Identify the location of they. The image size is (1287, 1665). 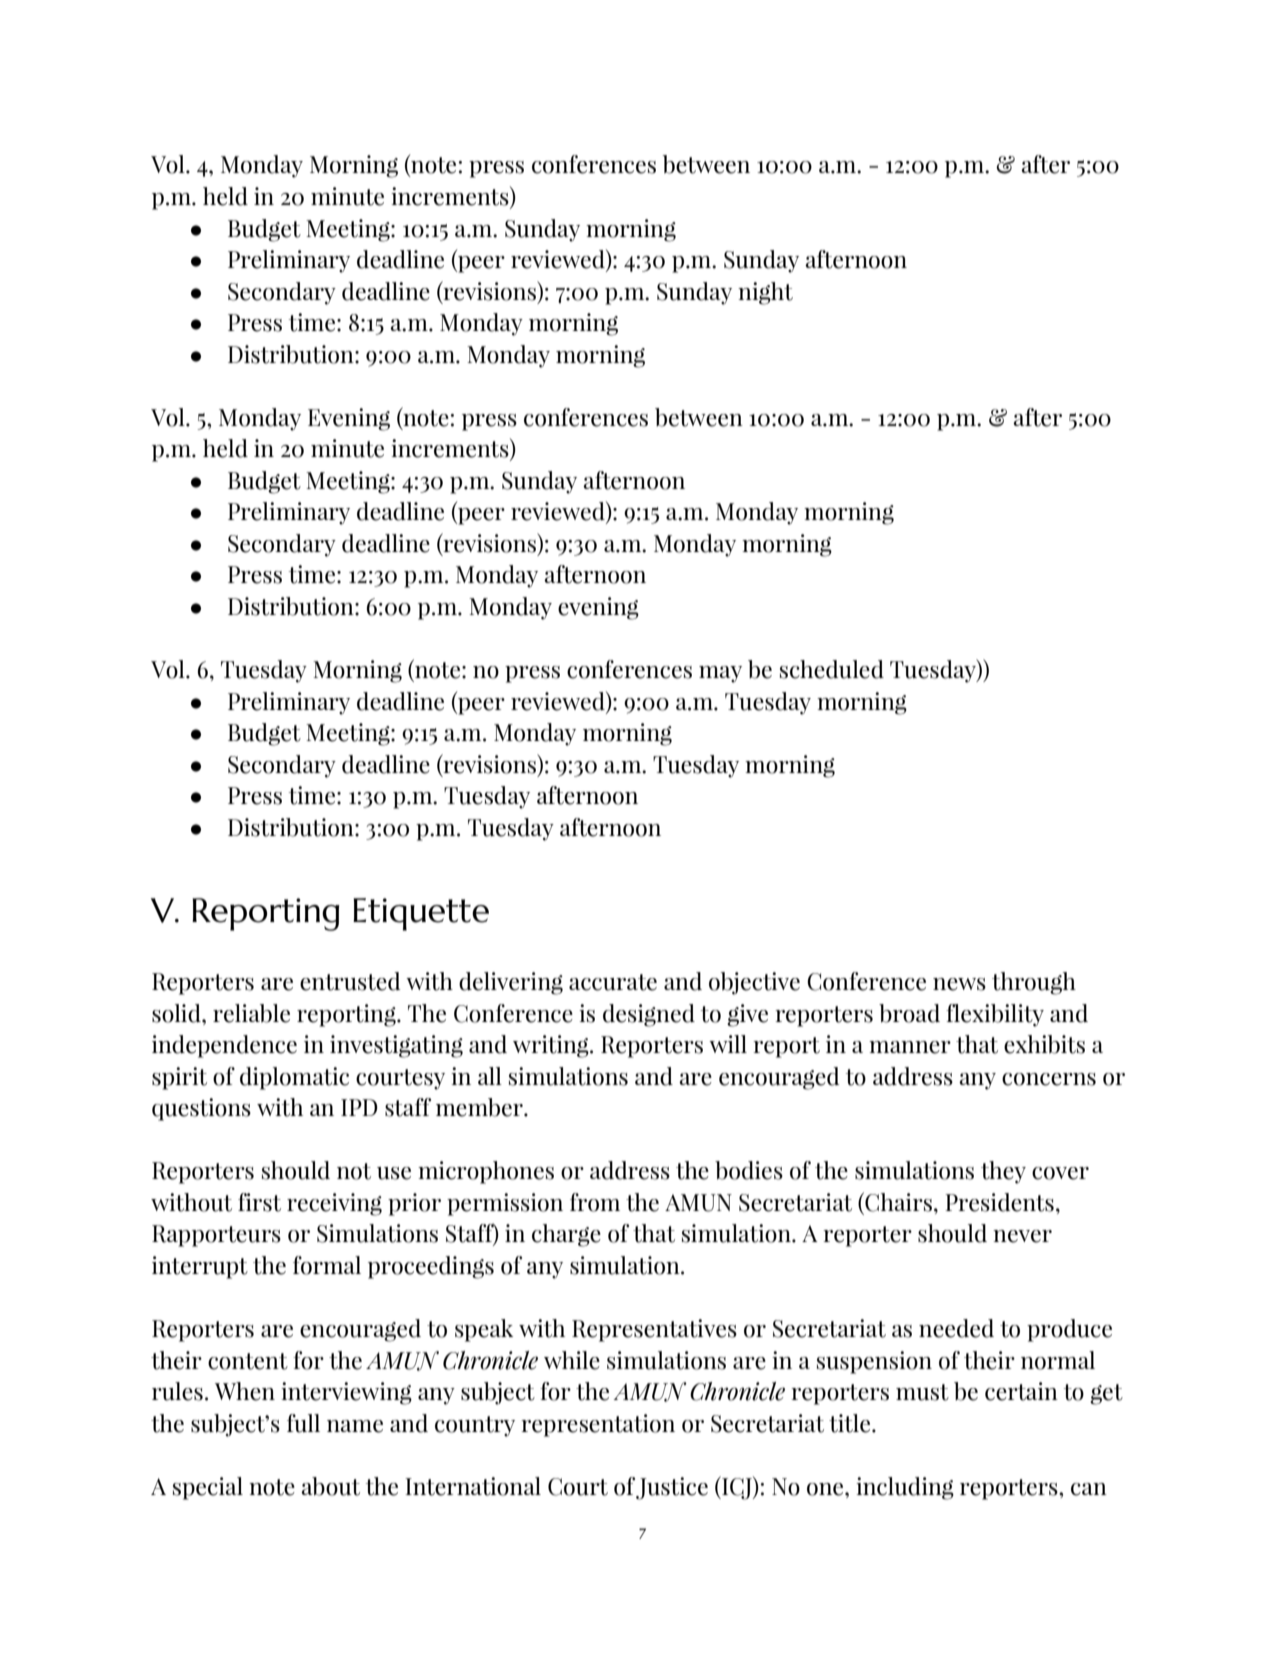
(1003, 1172).
